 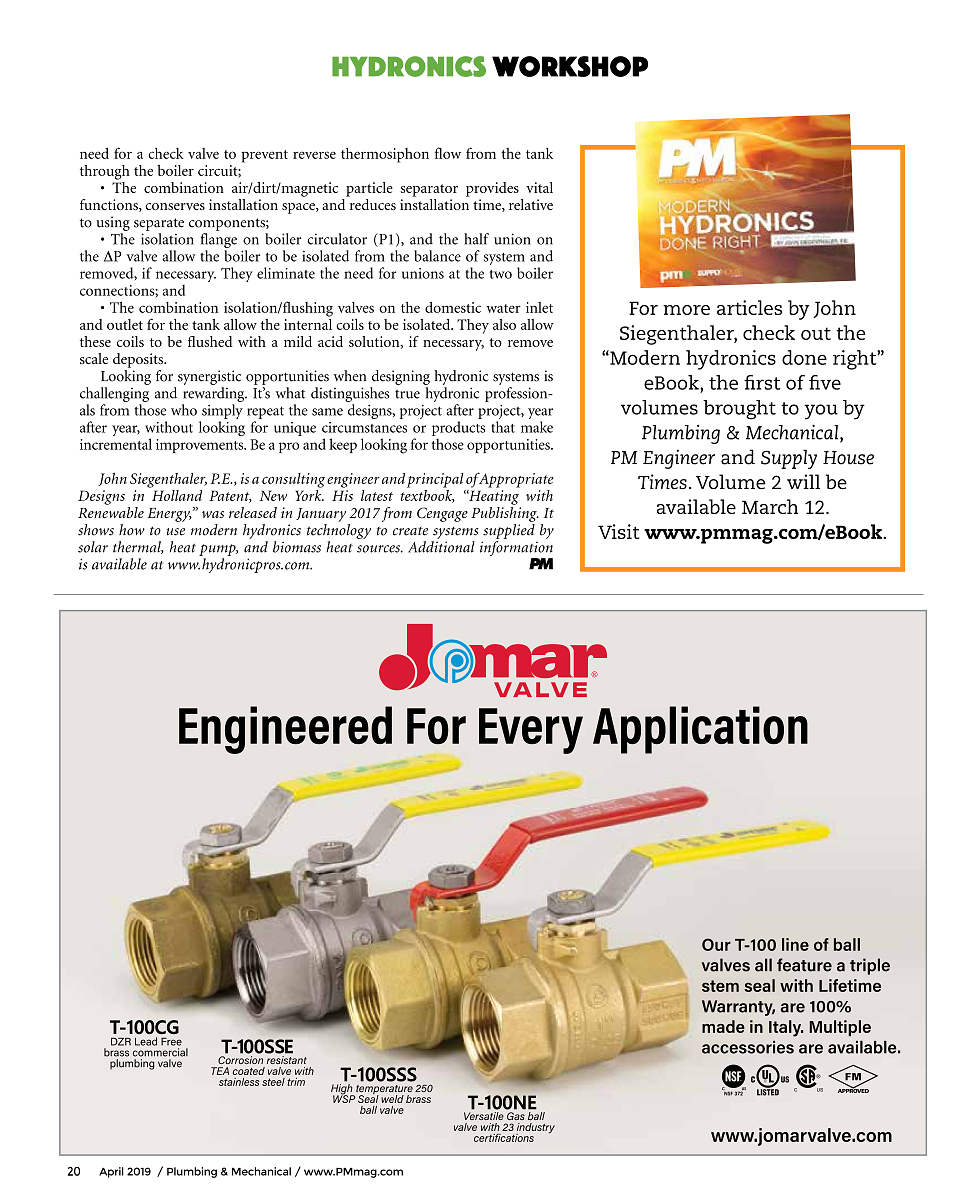 What do you see at coordinates (448, 153) in the image?
I see `flow` at bounding box center [448, 153].
